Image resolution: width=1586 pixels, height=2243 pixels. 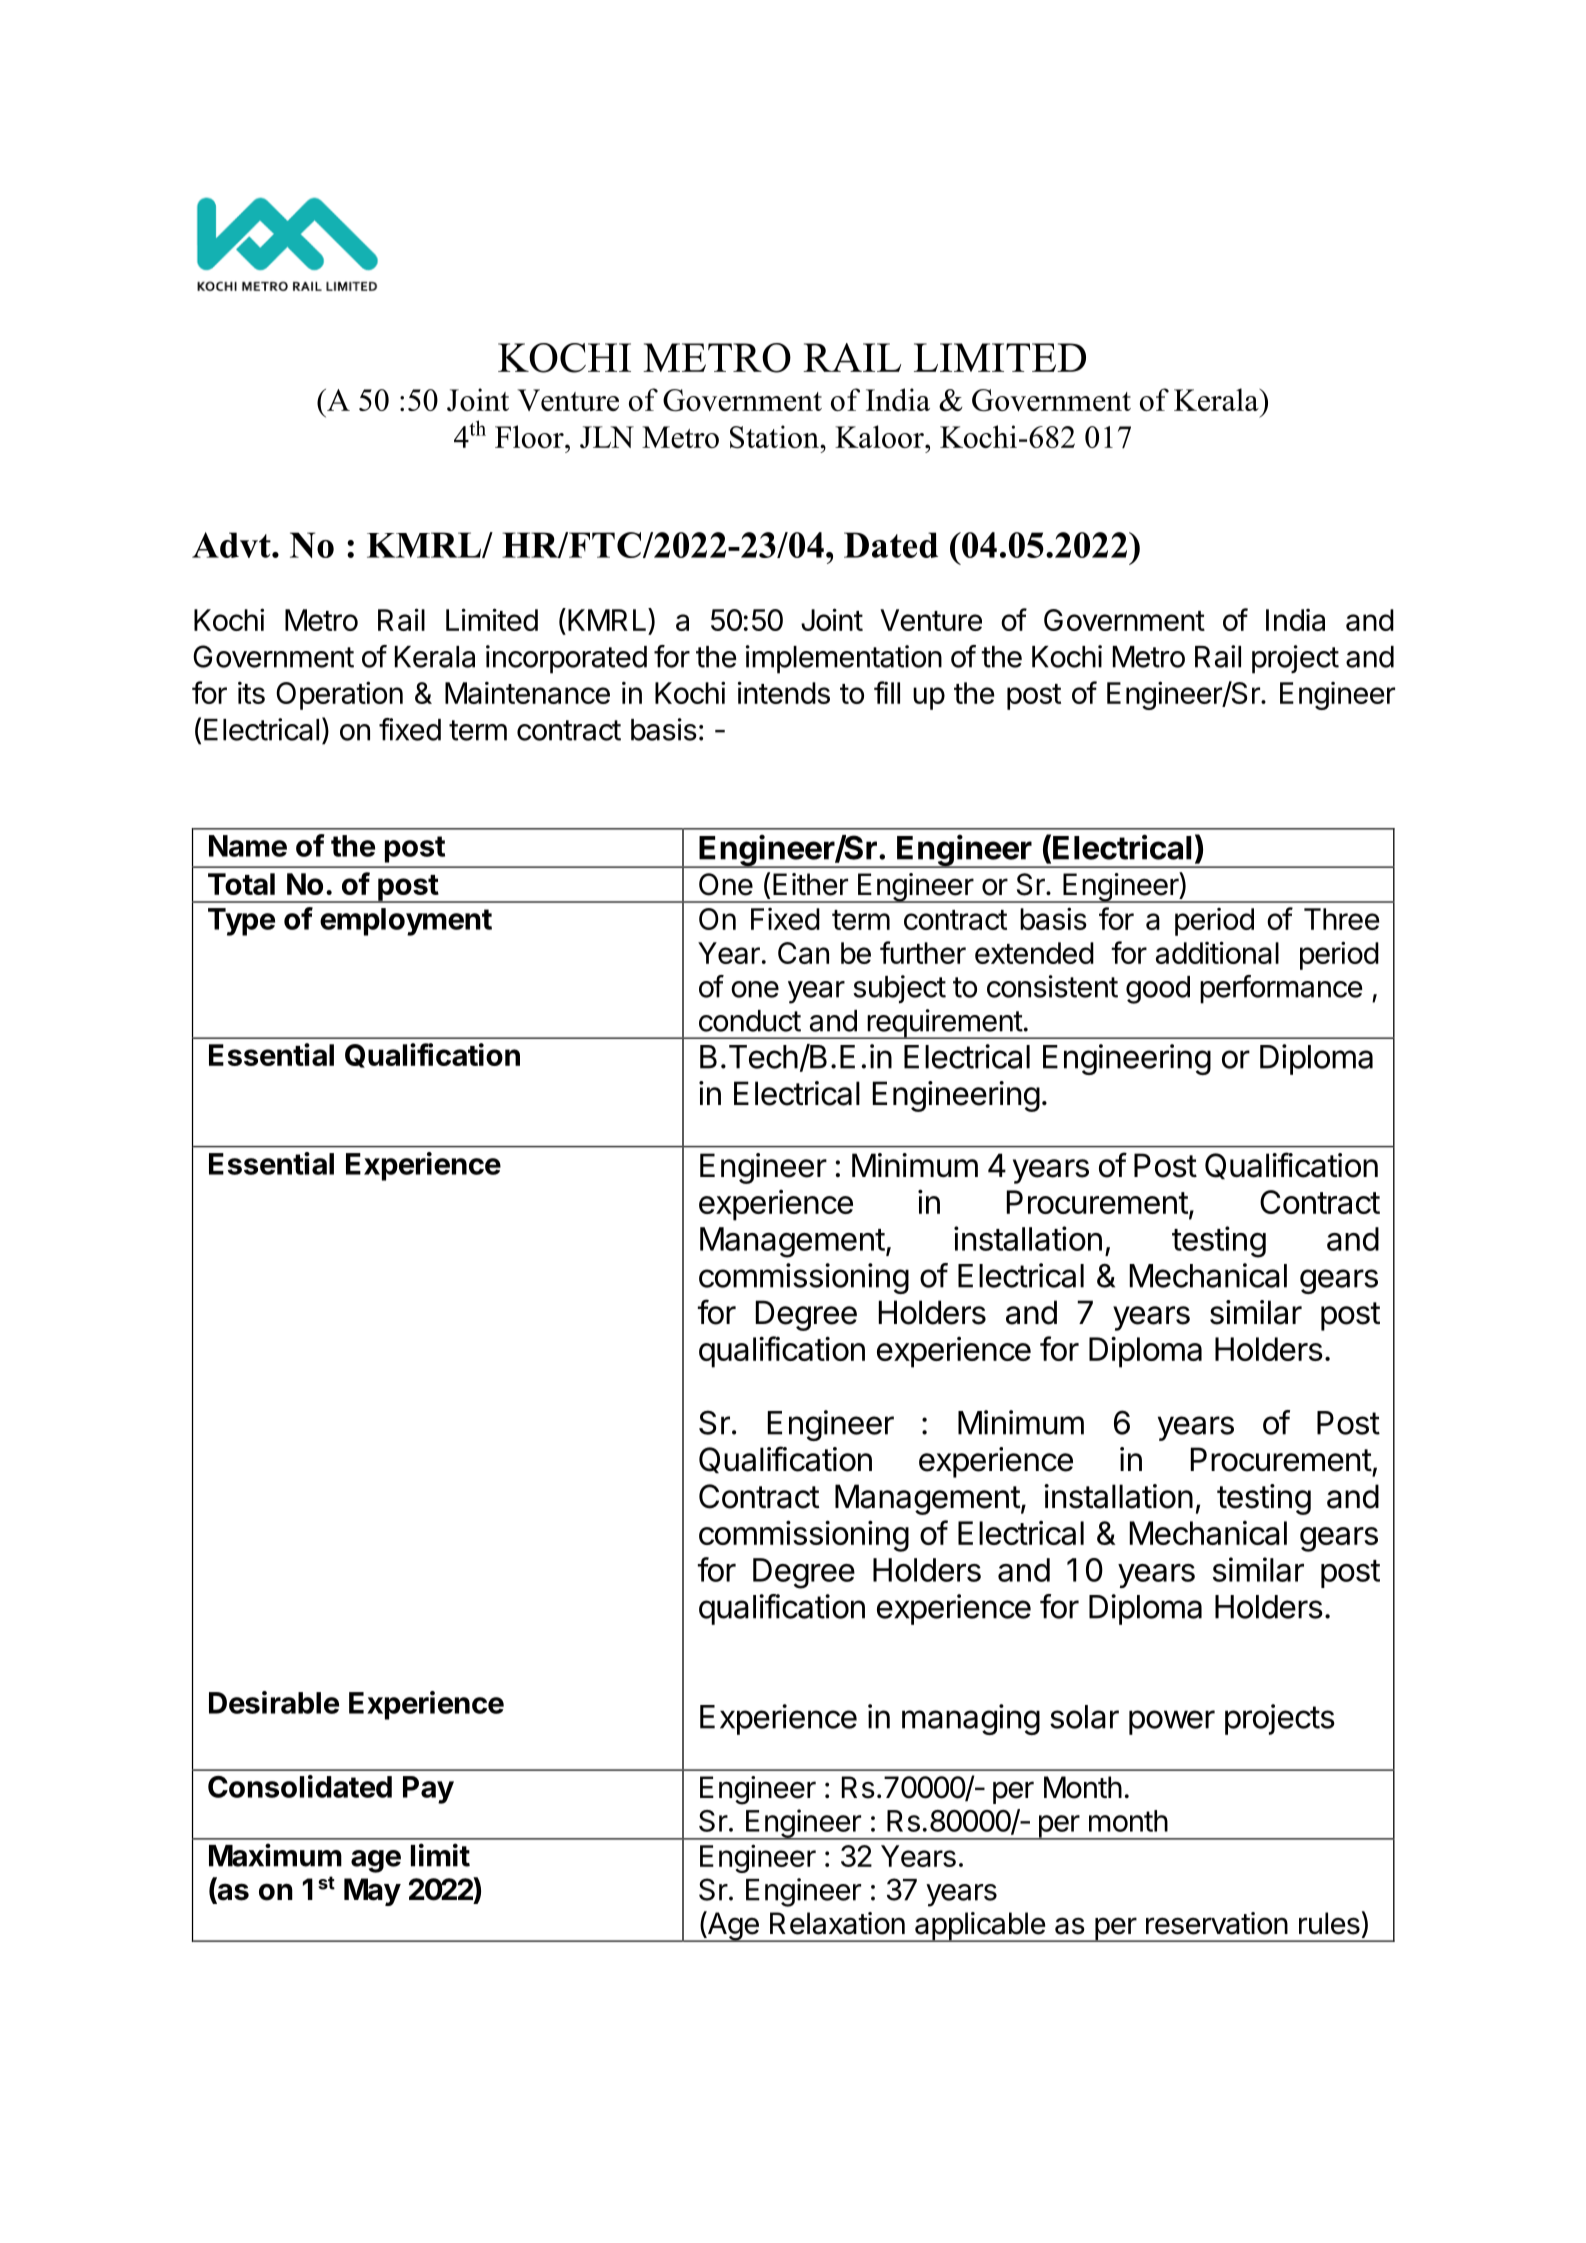 What do you see at coordinates (837, 1923) in the screenshot?
I see `Relaxation` at bounding box center [837, 1923].
